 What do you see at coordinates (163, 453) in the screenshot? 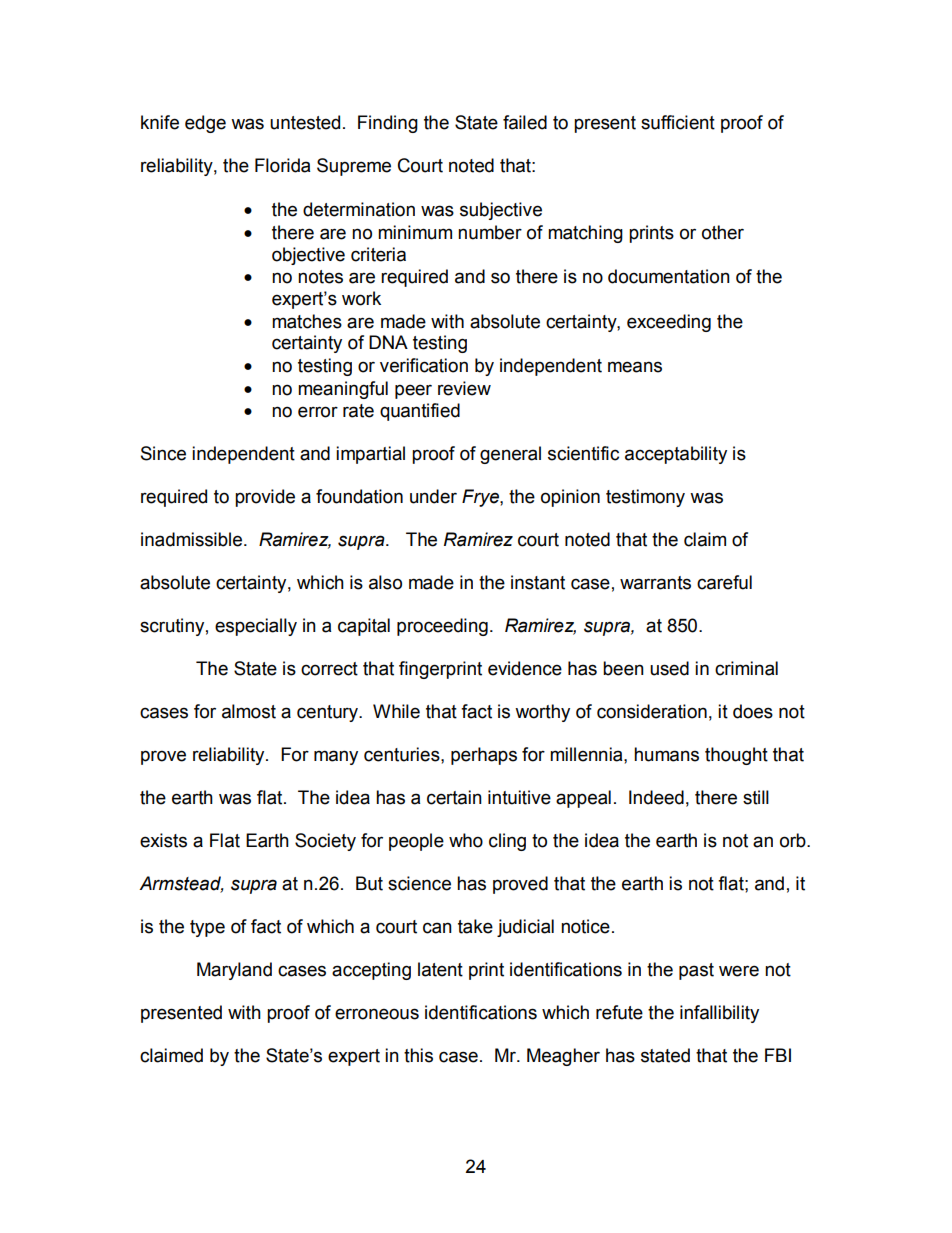
I see `Since` at bounding box center [163, 453].
